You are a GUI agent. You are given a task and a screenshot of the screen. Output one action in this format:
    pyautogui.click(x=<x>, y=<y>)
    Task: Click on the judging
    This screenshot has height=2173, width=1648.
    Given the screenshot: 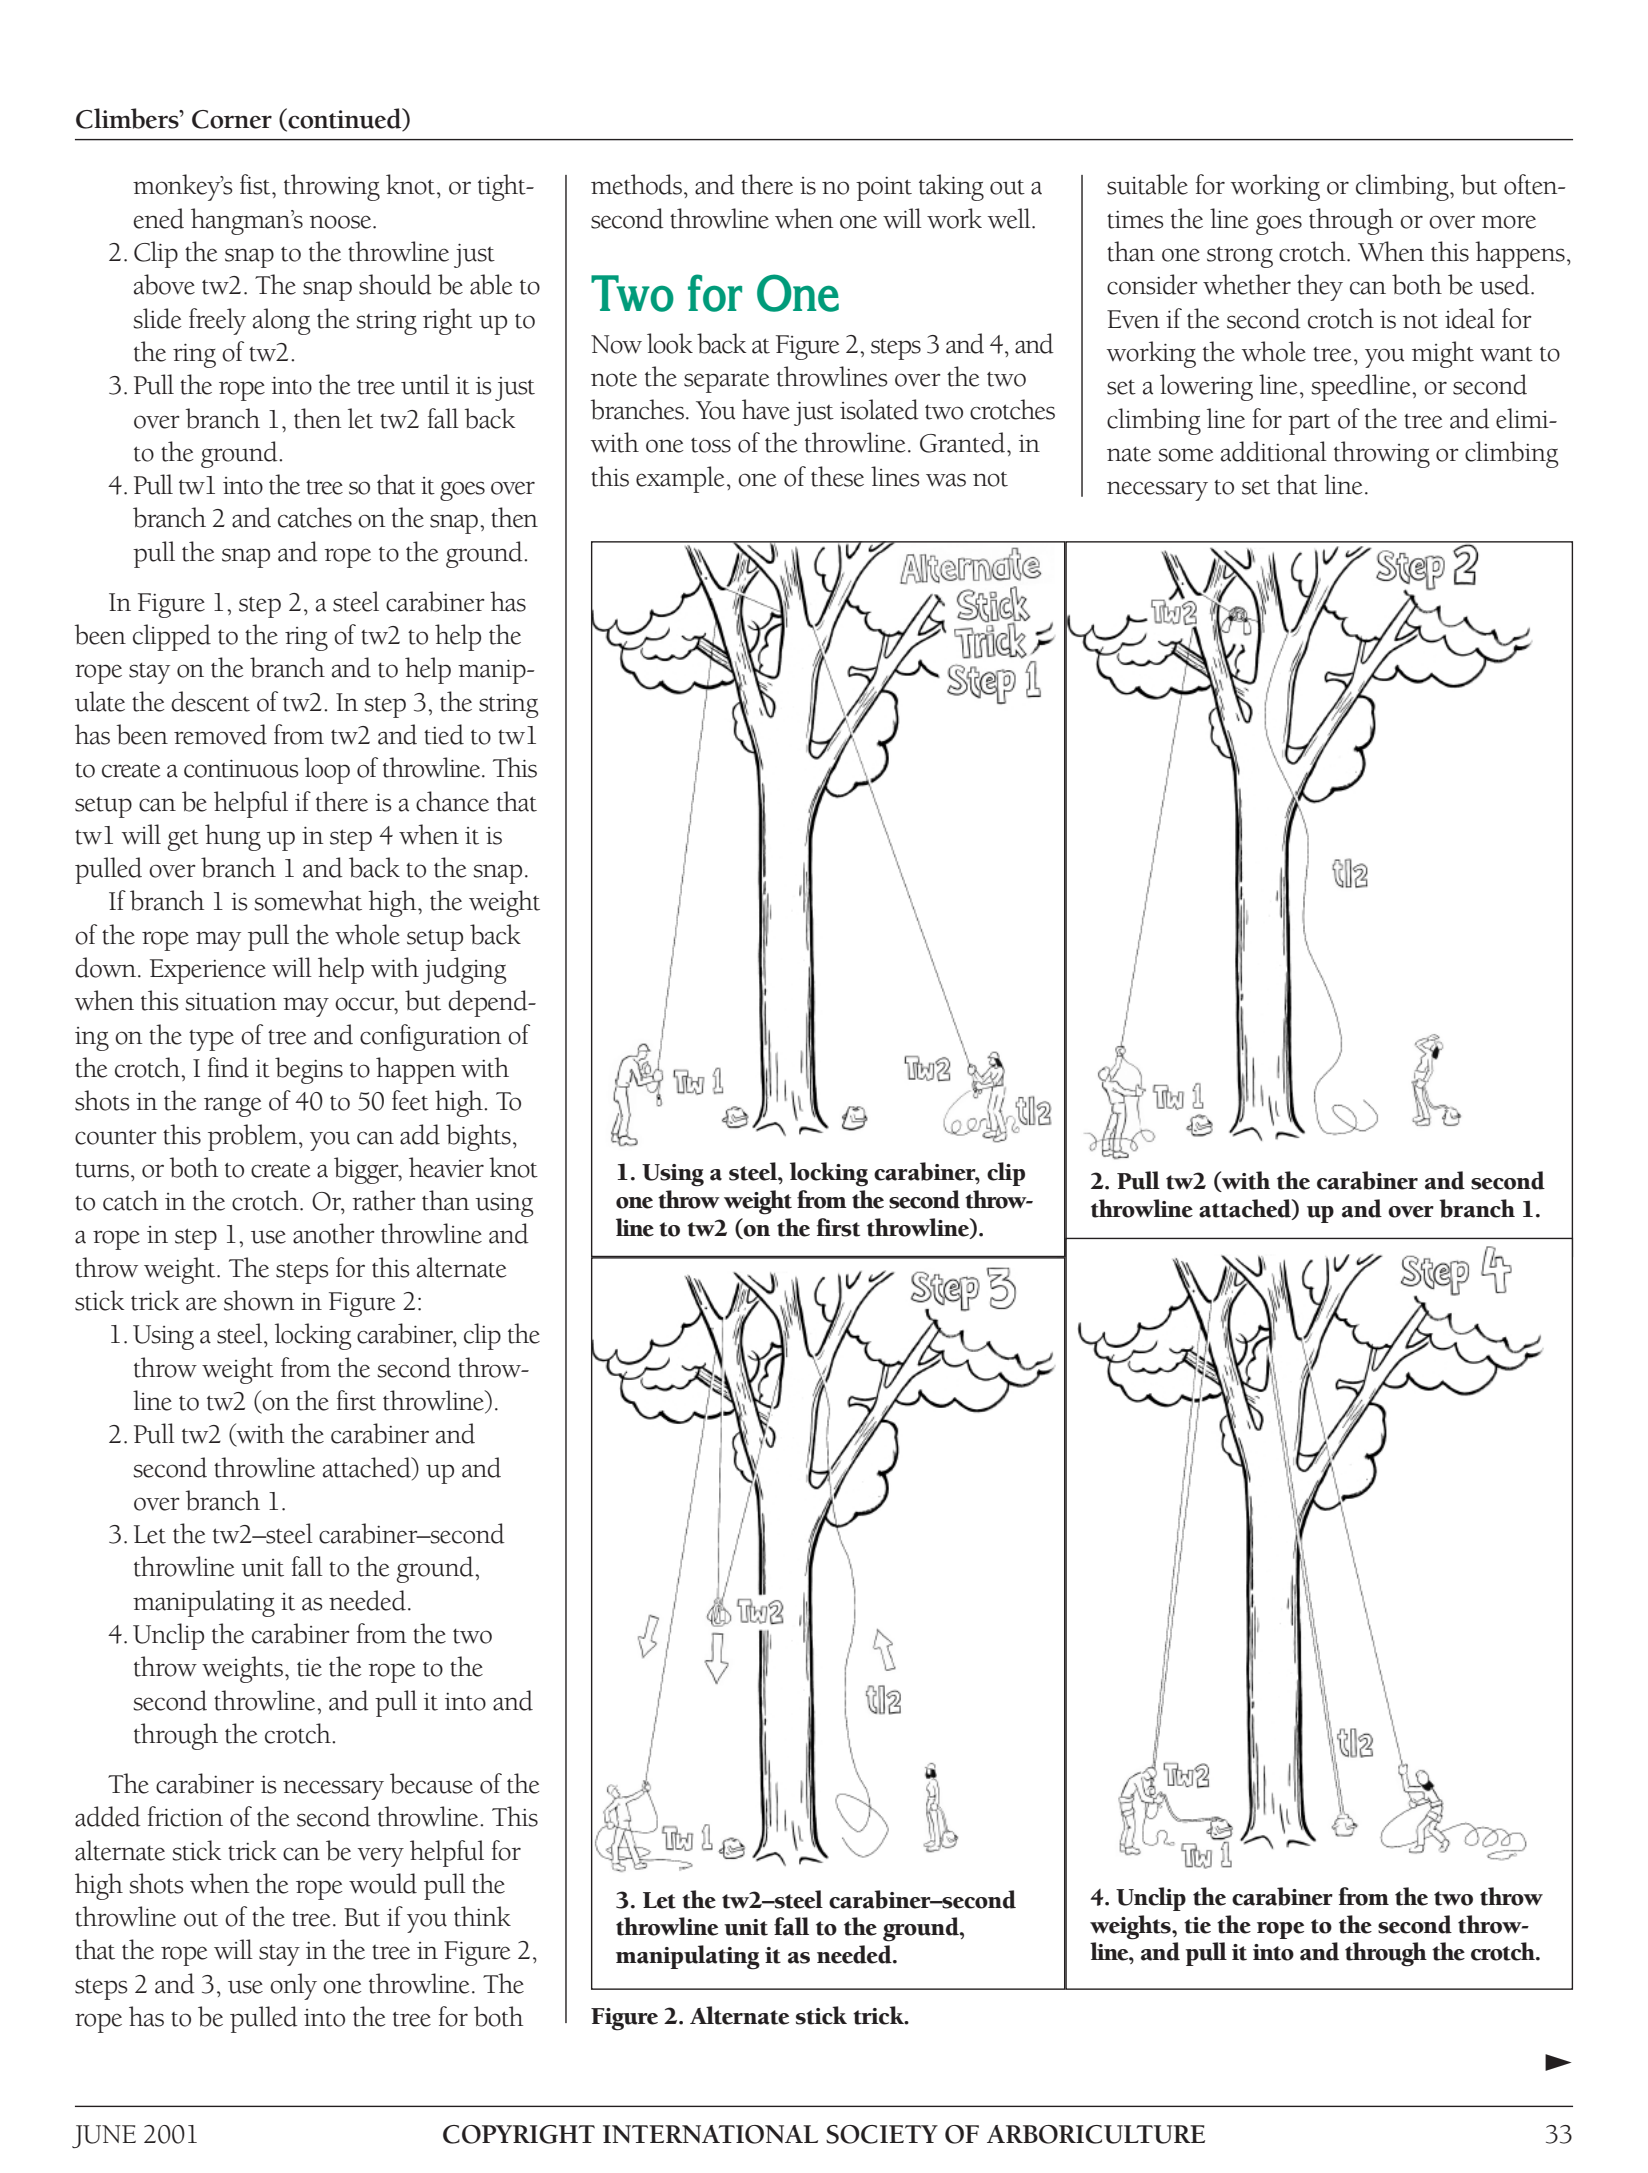 What is the action you would take?
    pyautogui.click(x=465, y=970)
